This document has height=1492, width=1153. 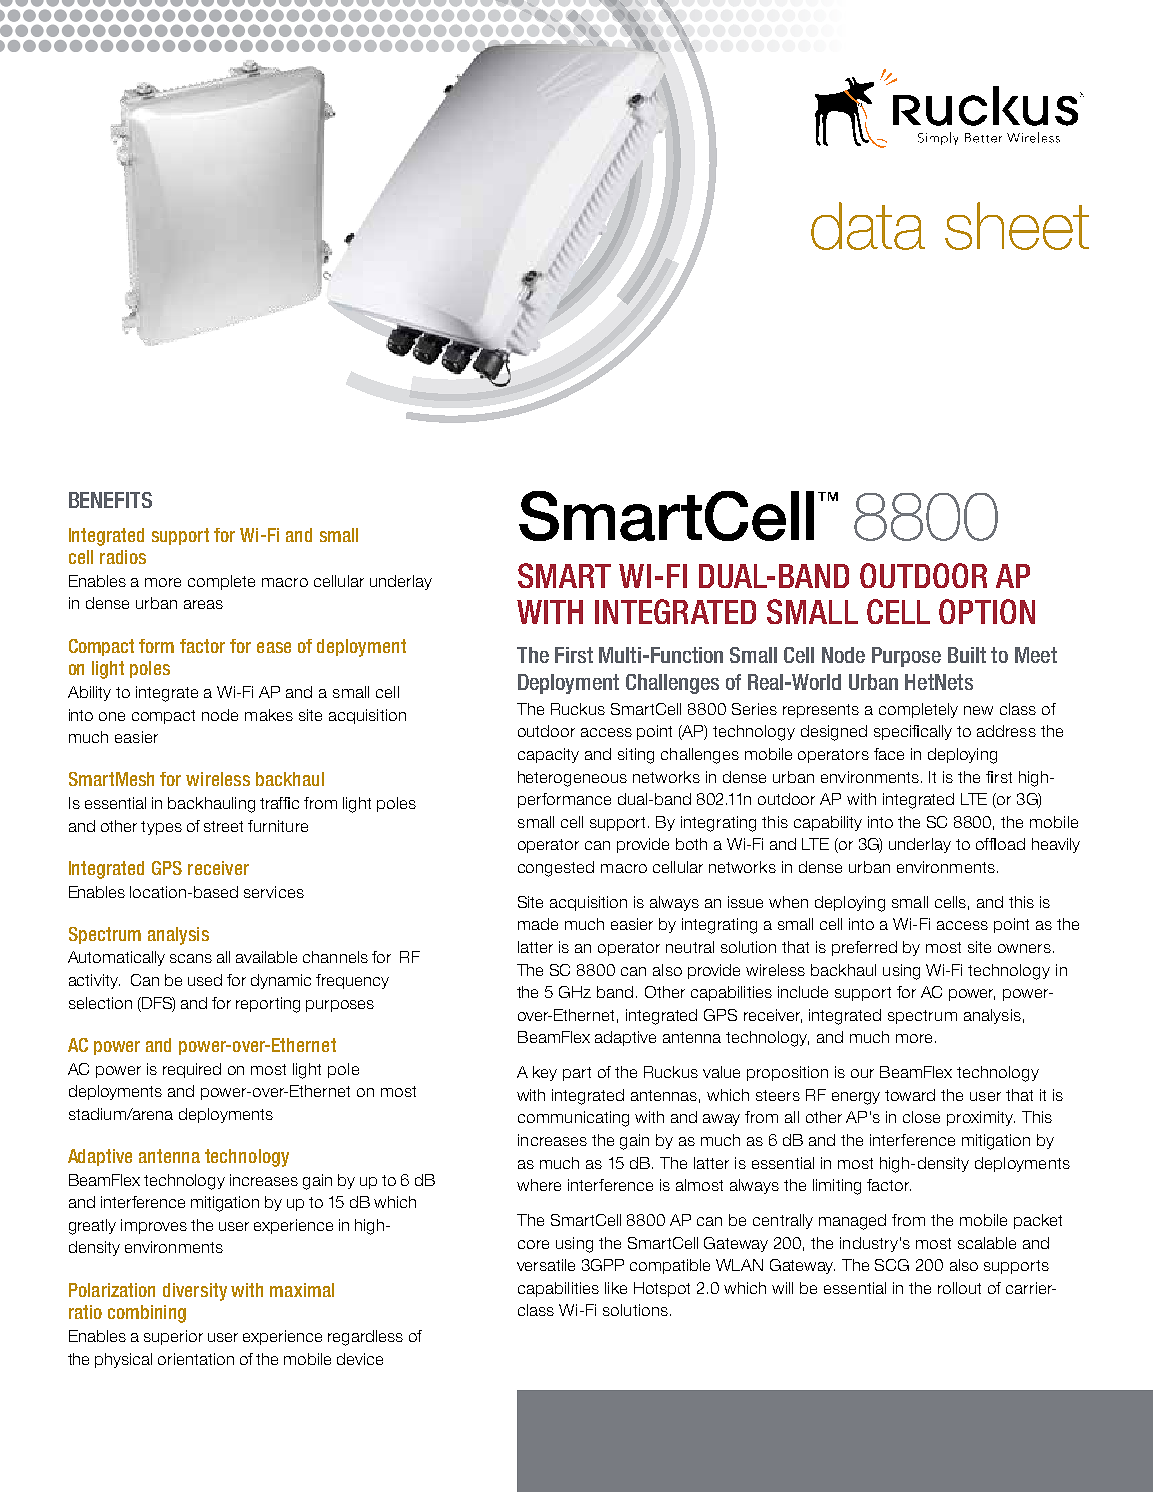 What do you see at coordinates (616, 1288) in the document?
I see `like` at bounding box center [616, 1288].
